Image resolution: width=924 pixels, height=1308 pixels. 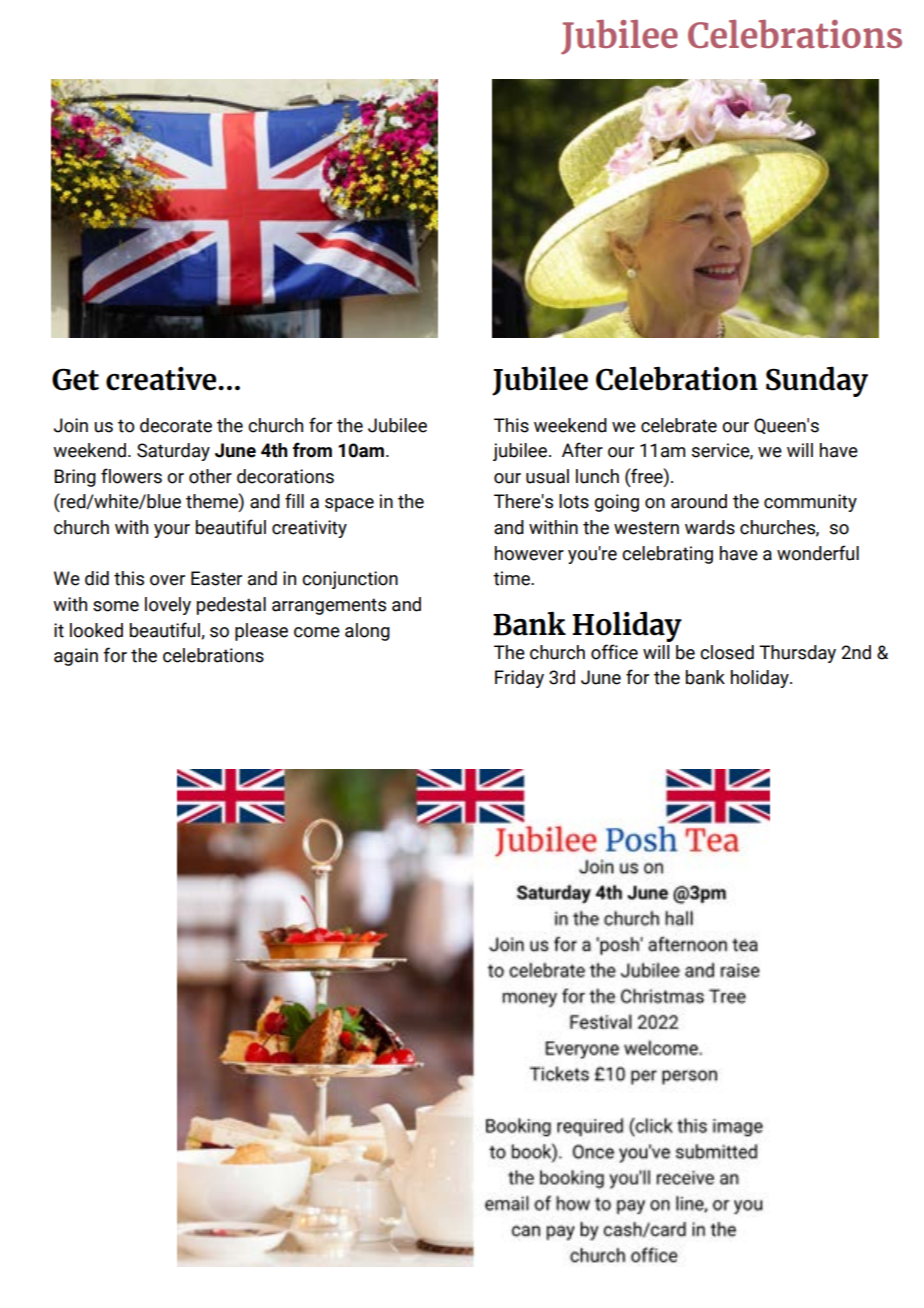 I want to click on time, so click(x=512, y=578).
